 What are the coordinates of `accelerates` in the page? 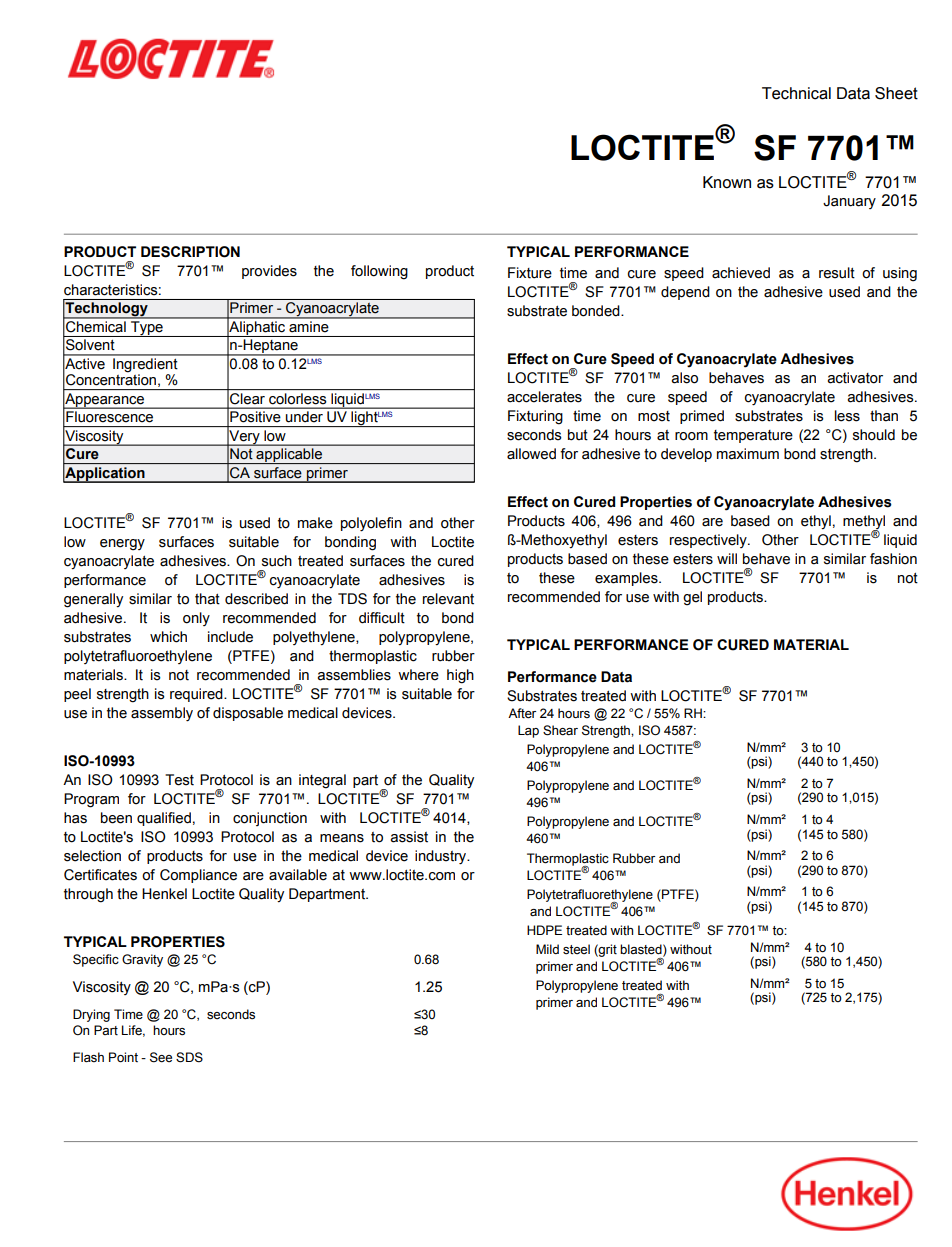 It's located at (544, 397).
